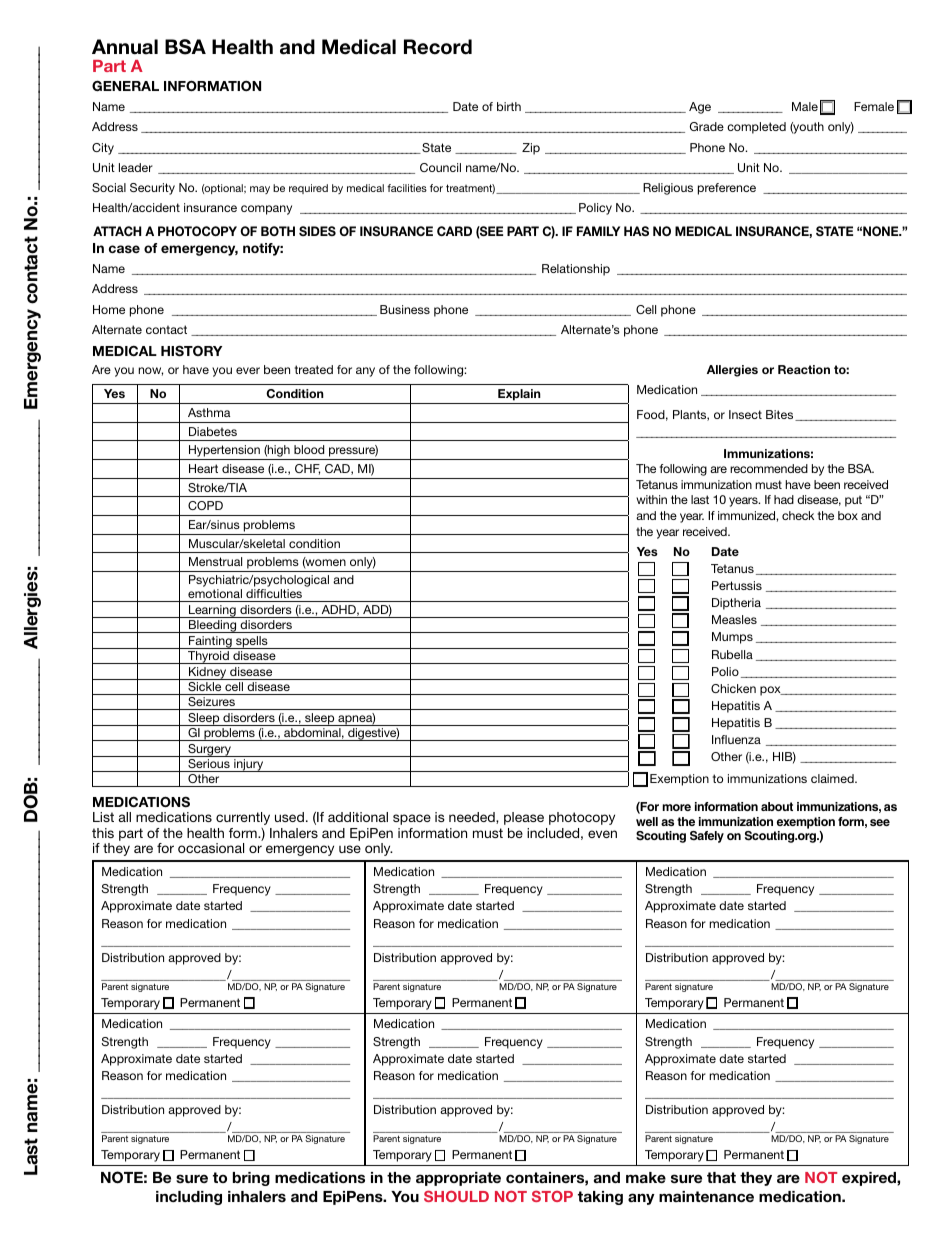 This screenshot has width=952, height=1233. Describe the element at coordinates (125, 85) in the screenshot. I see `GENERAL` at that location.
